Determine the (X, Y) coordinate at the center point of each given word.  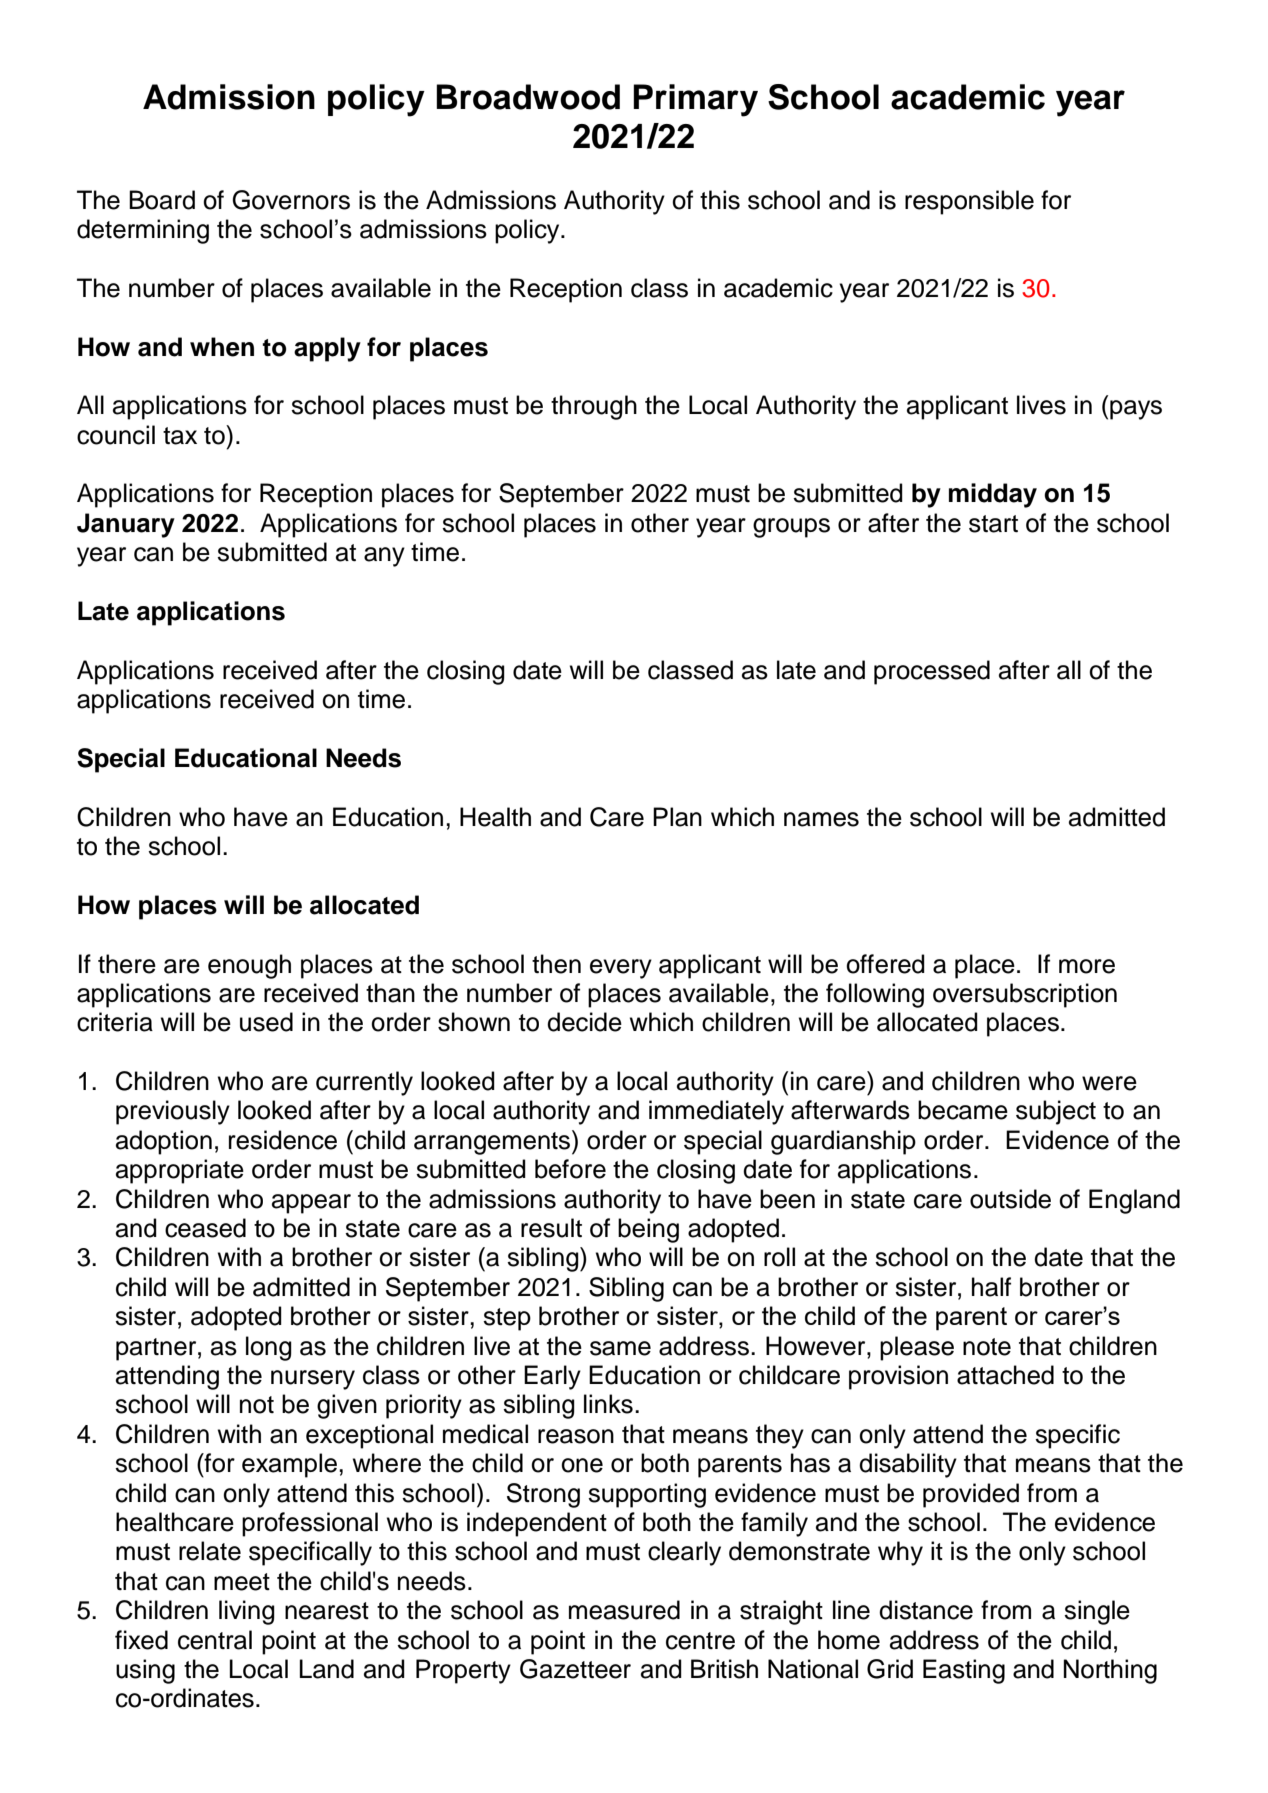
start (993, 524)
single (1097, 1612)
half (991, 1287)
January (126, 525)
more (1087, 966)
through (594, 407)
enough (249, 966)
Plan (677, 817)
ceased (205, 1228)
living (247, 1612)
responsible (969, 202)
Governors (291, 200)
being (648, 1230)
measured (624, 1610)
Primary (695, 100)
